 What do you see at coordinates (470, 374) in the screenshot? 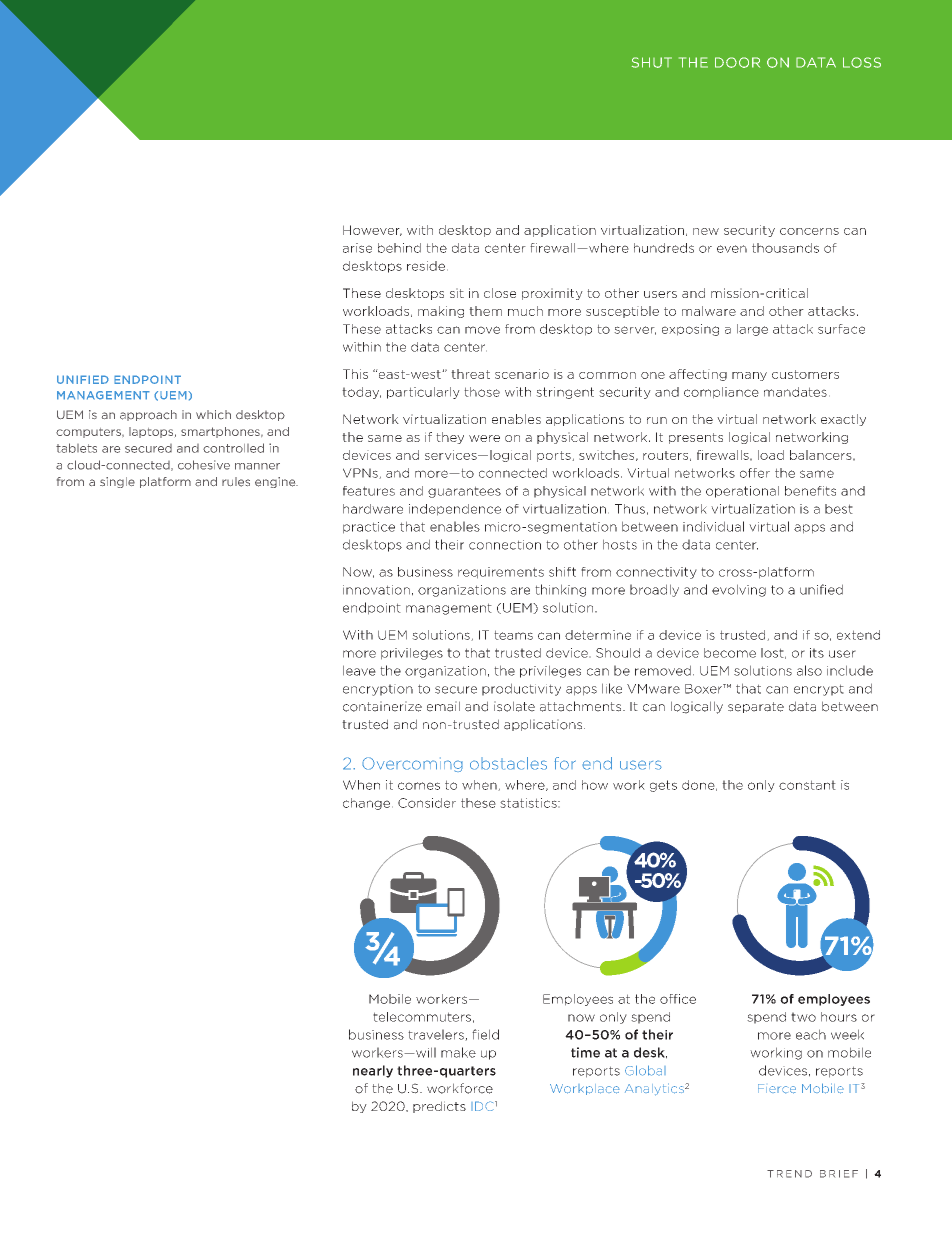
I see `threat` at bounding box center [470, 374].
